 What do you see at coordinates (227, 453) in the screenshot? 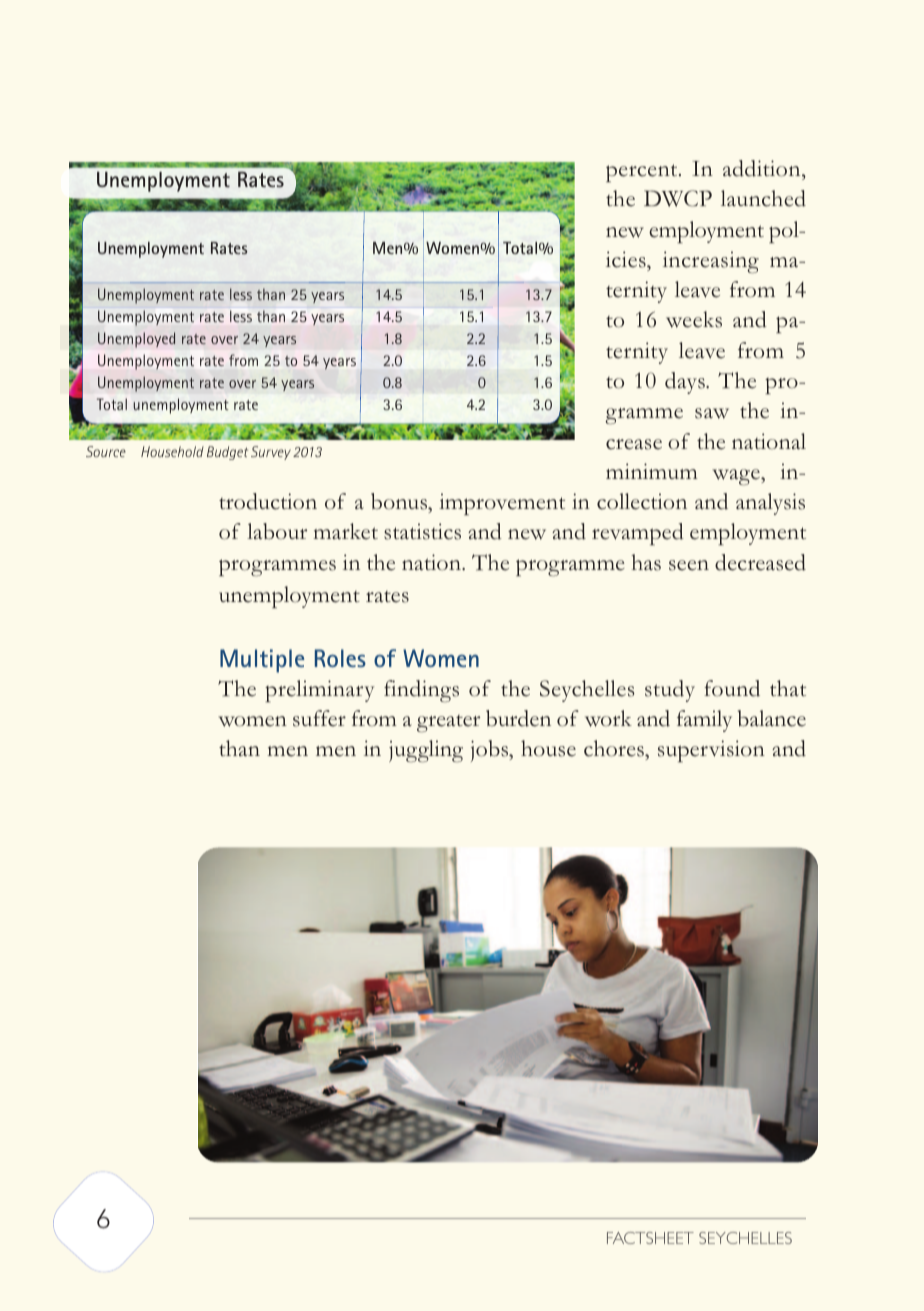
I see `Budget` at bounding box center [227, 453].
